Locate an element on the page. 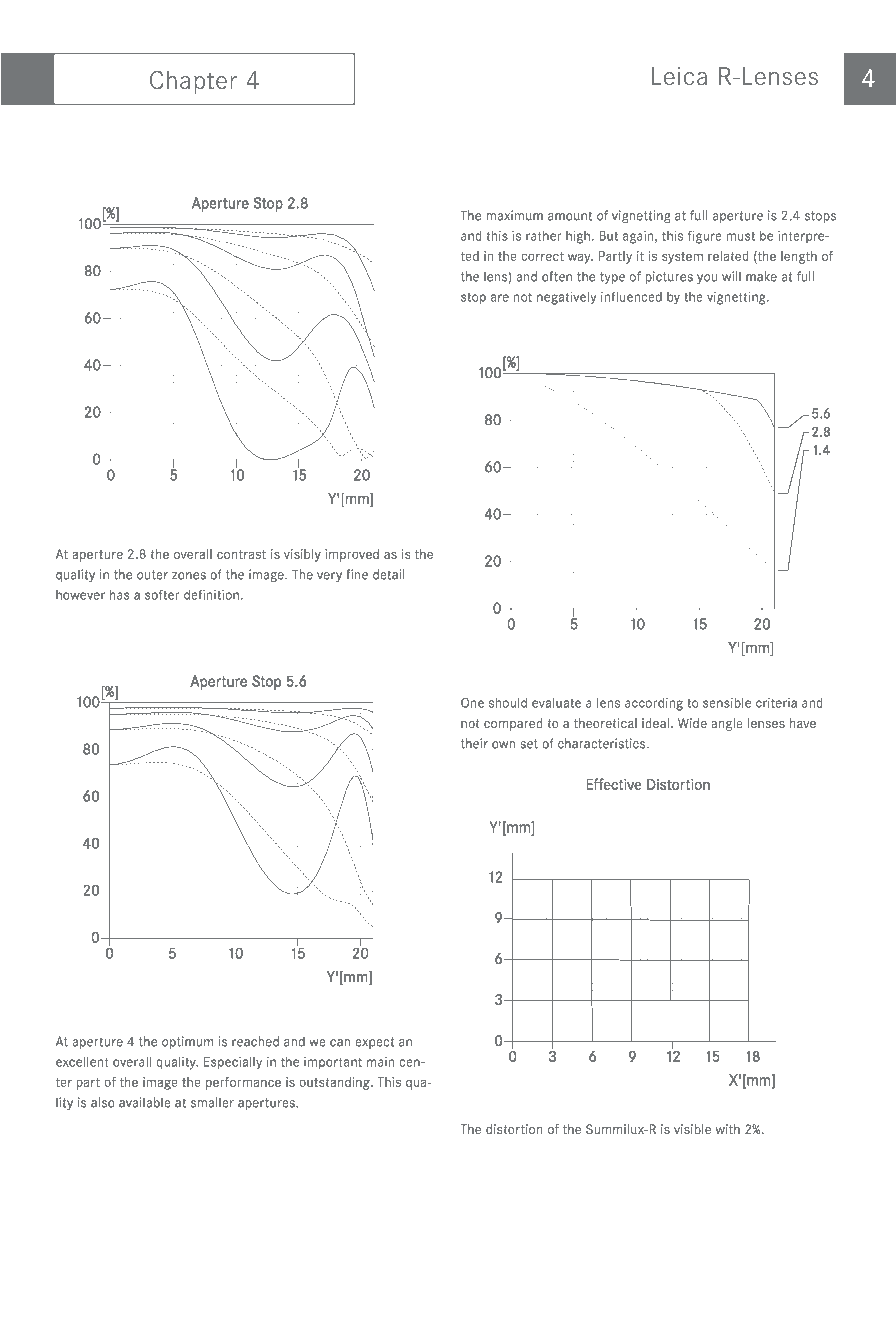  detail is located at coordinates (389, 574).
